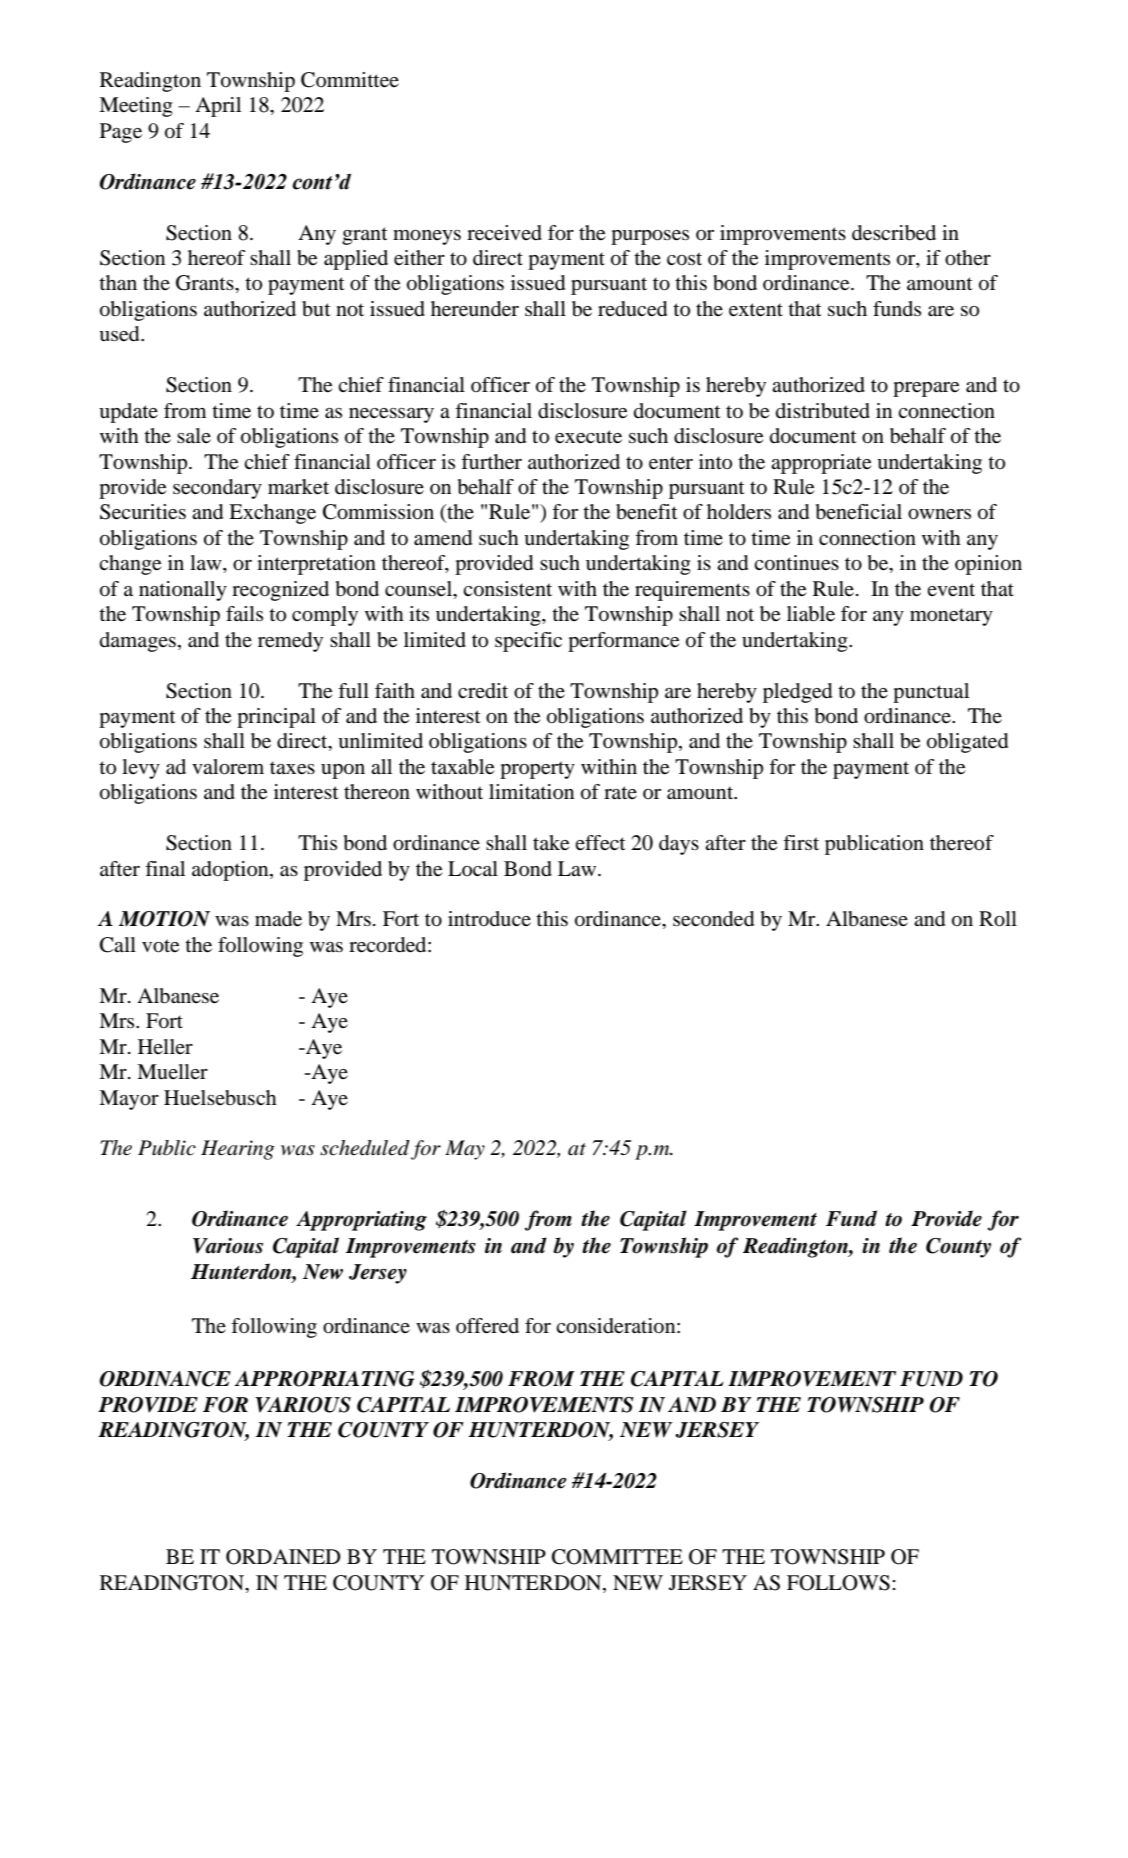 This image has width=1128, height=1858. Describe the element at coordinates (231, 871) in the image. I see `adoption` at that location.
